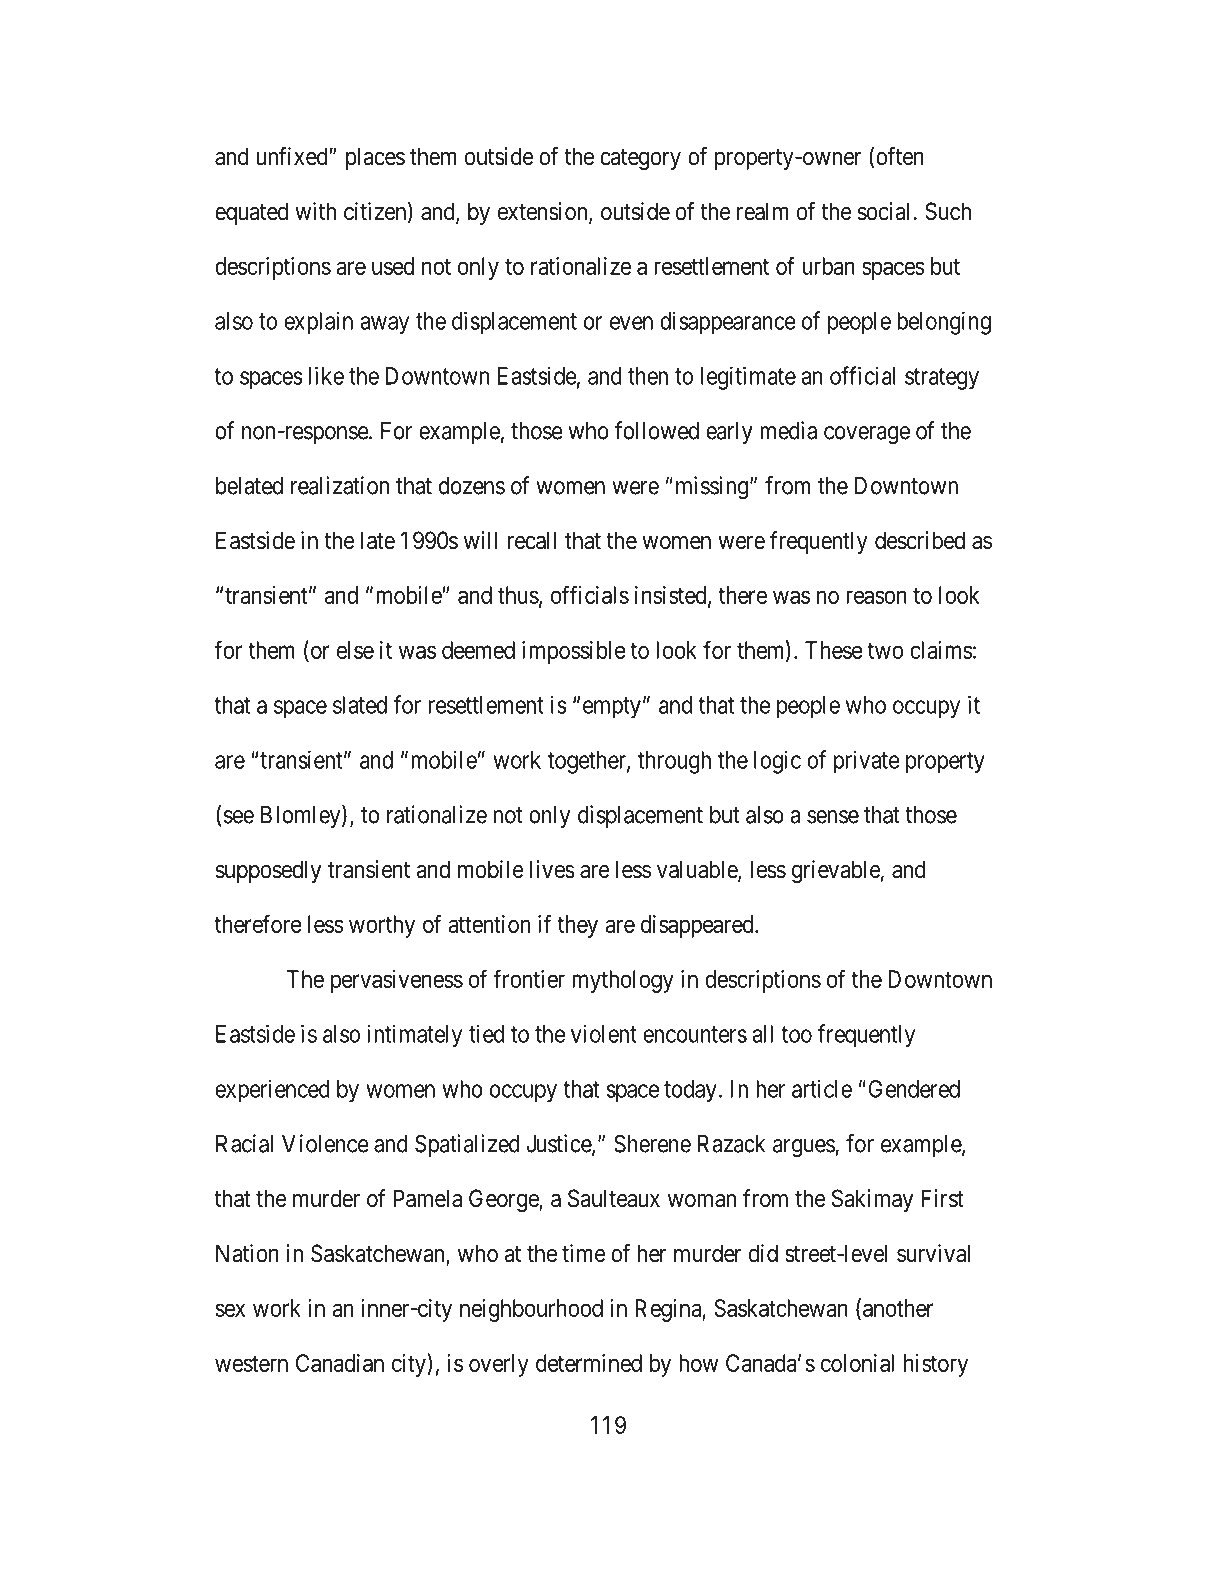  Describe the element at coordinates (340, 1363) in the screenshot. I see `Canadian` at that location.
